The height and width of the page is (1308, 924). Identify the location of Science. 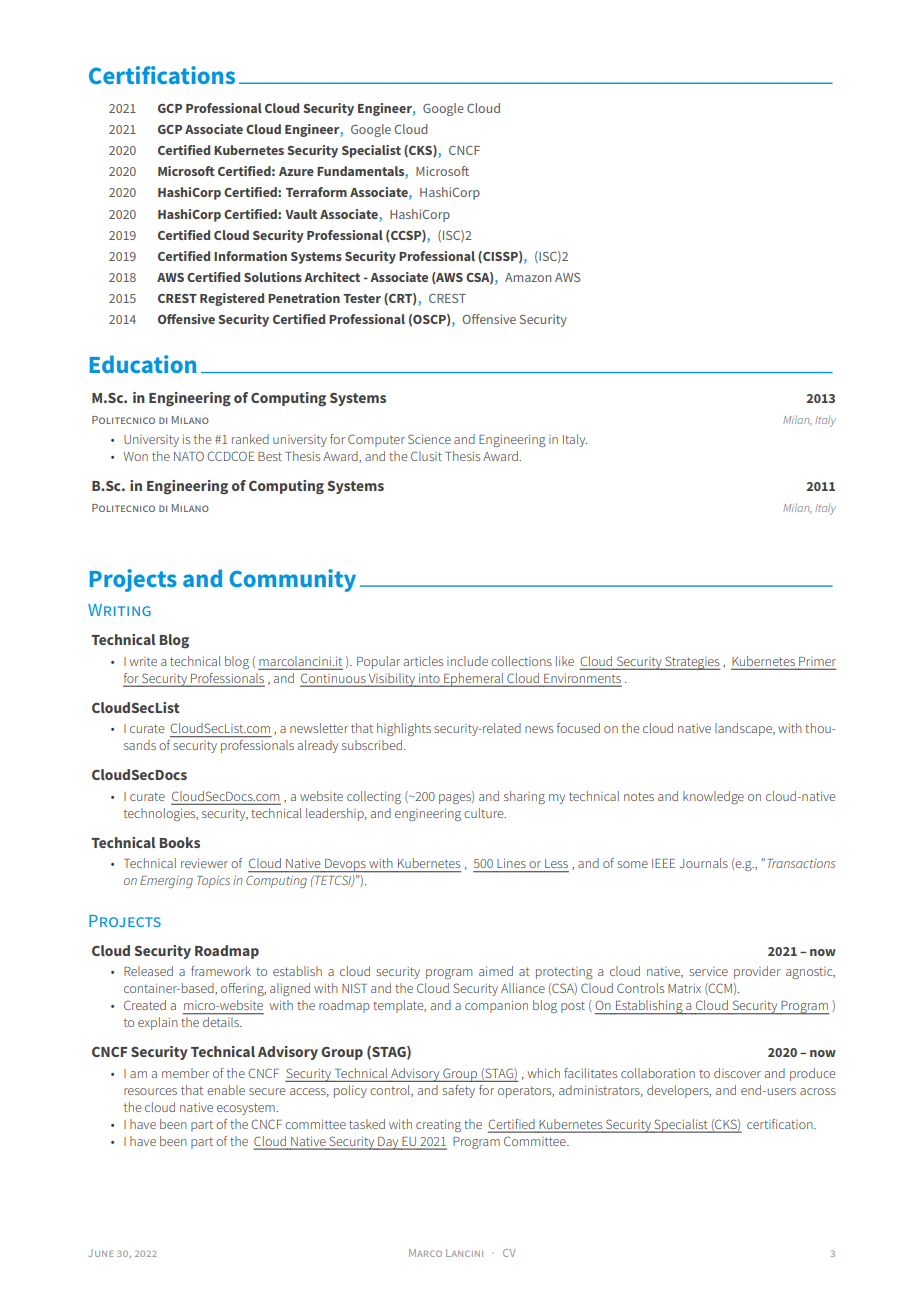
(429, 439).
